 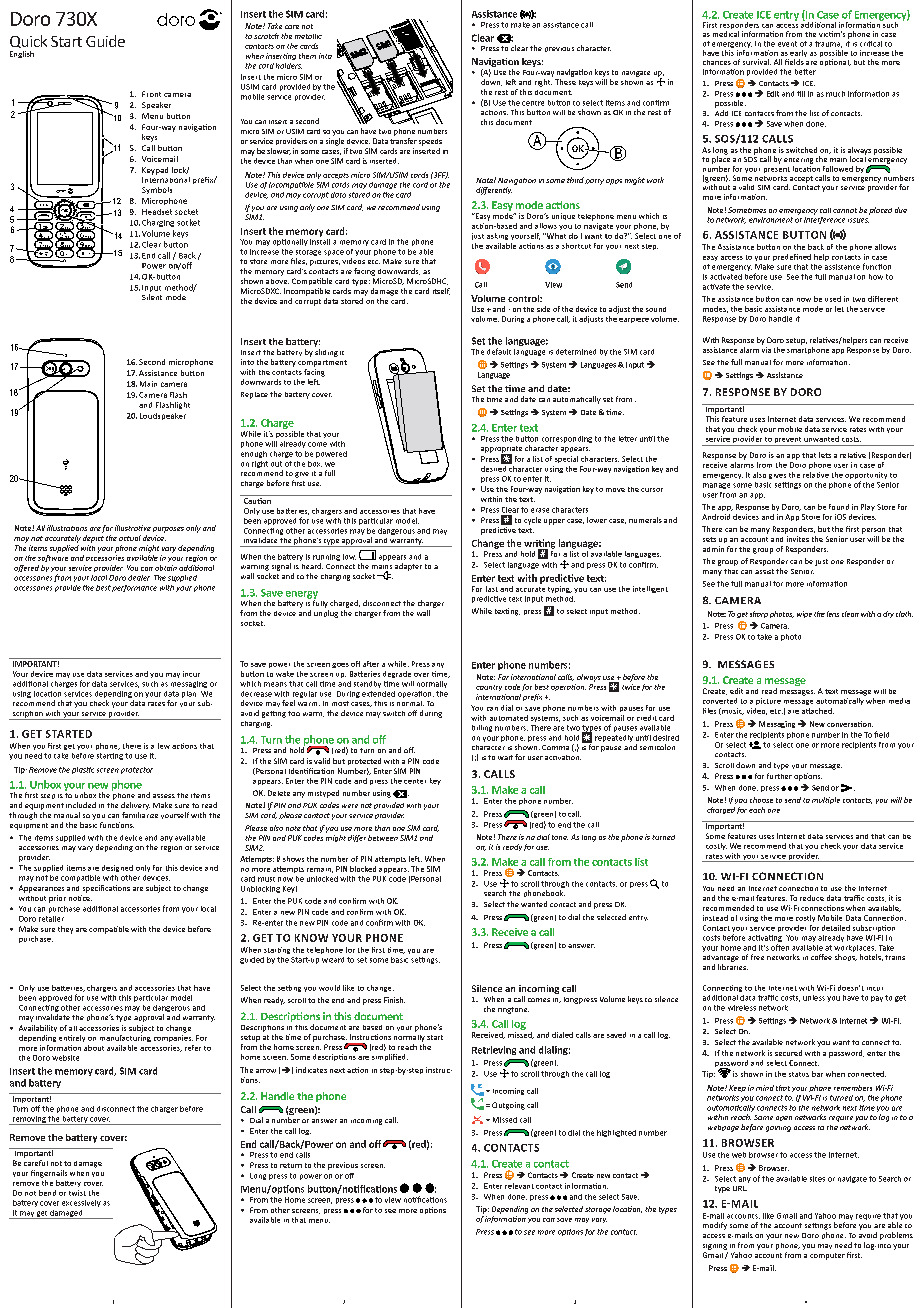 I want to click on better, so click(x=805, y=72).
